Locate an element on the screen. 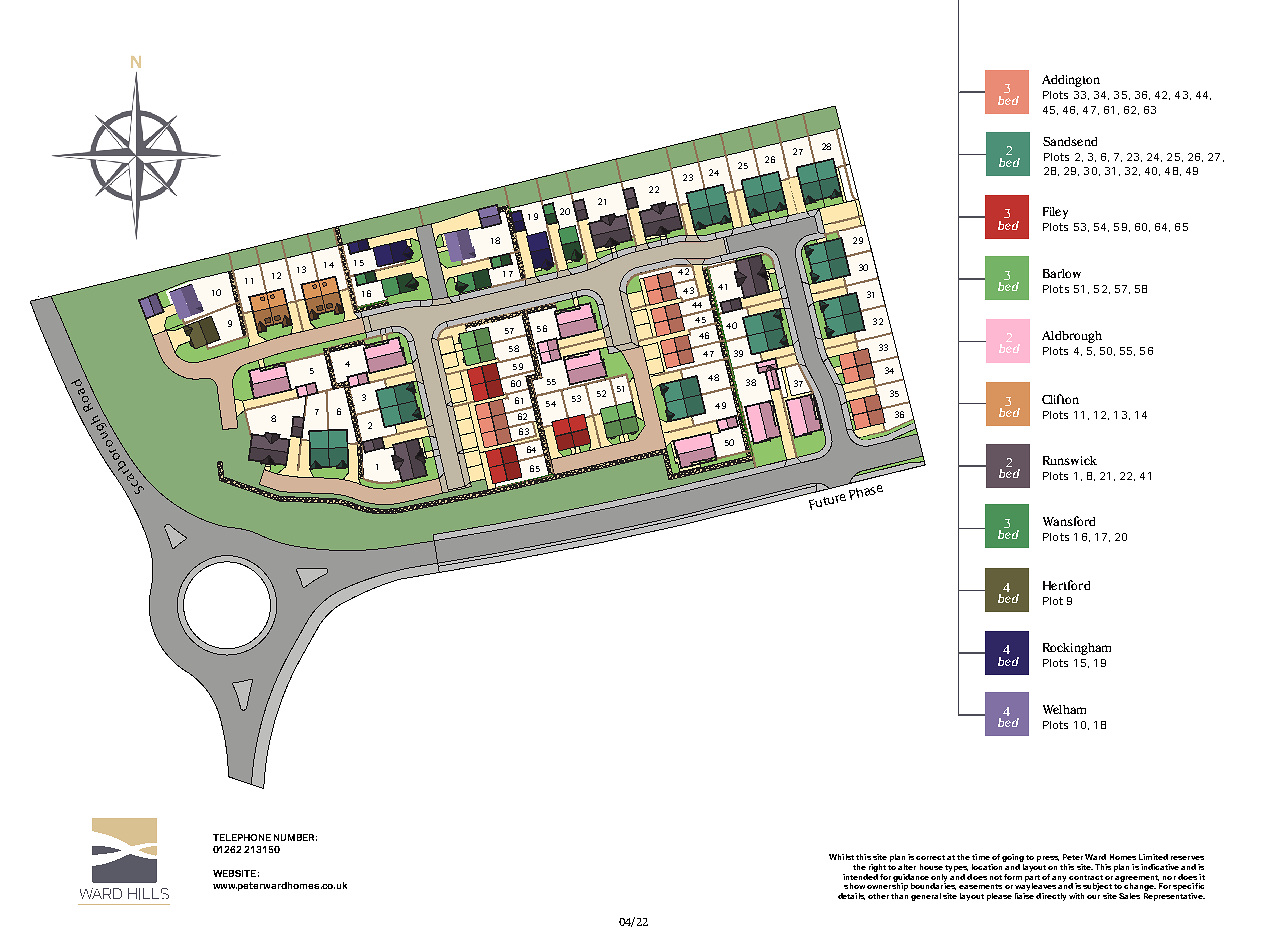 The height and width of the screenshot is (952, 1267). Clifton is located at coordinates (1060, 399).
